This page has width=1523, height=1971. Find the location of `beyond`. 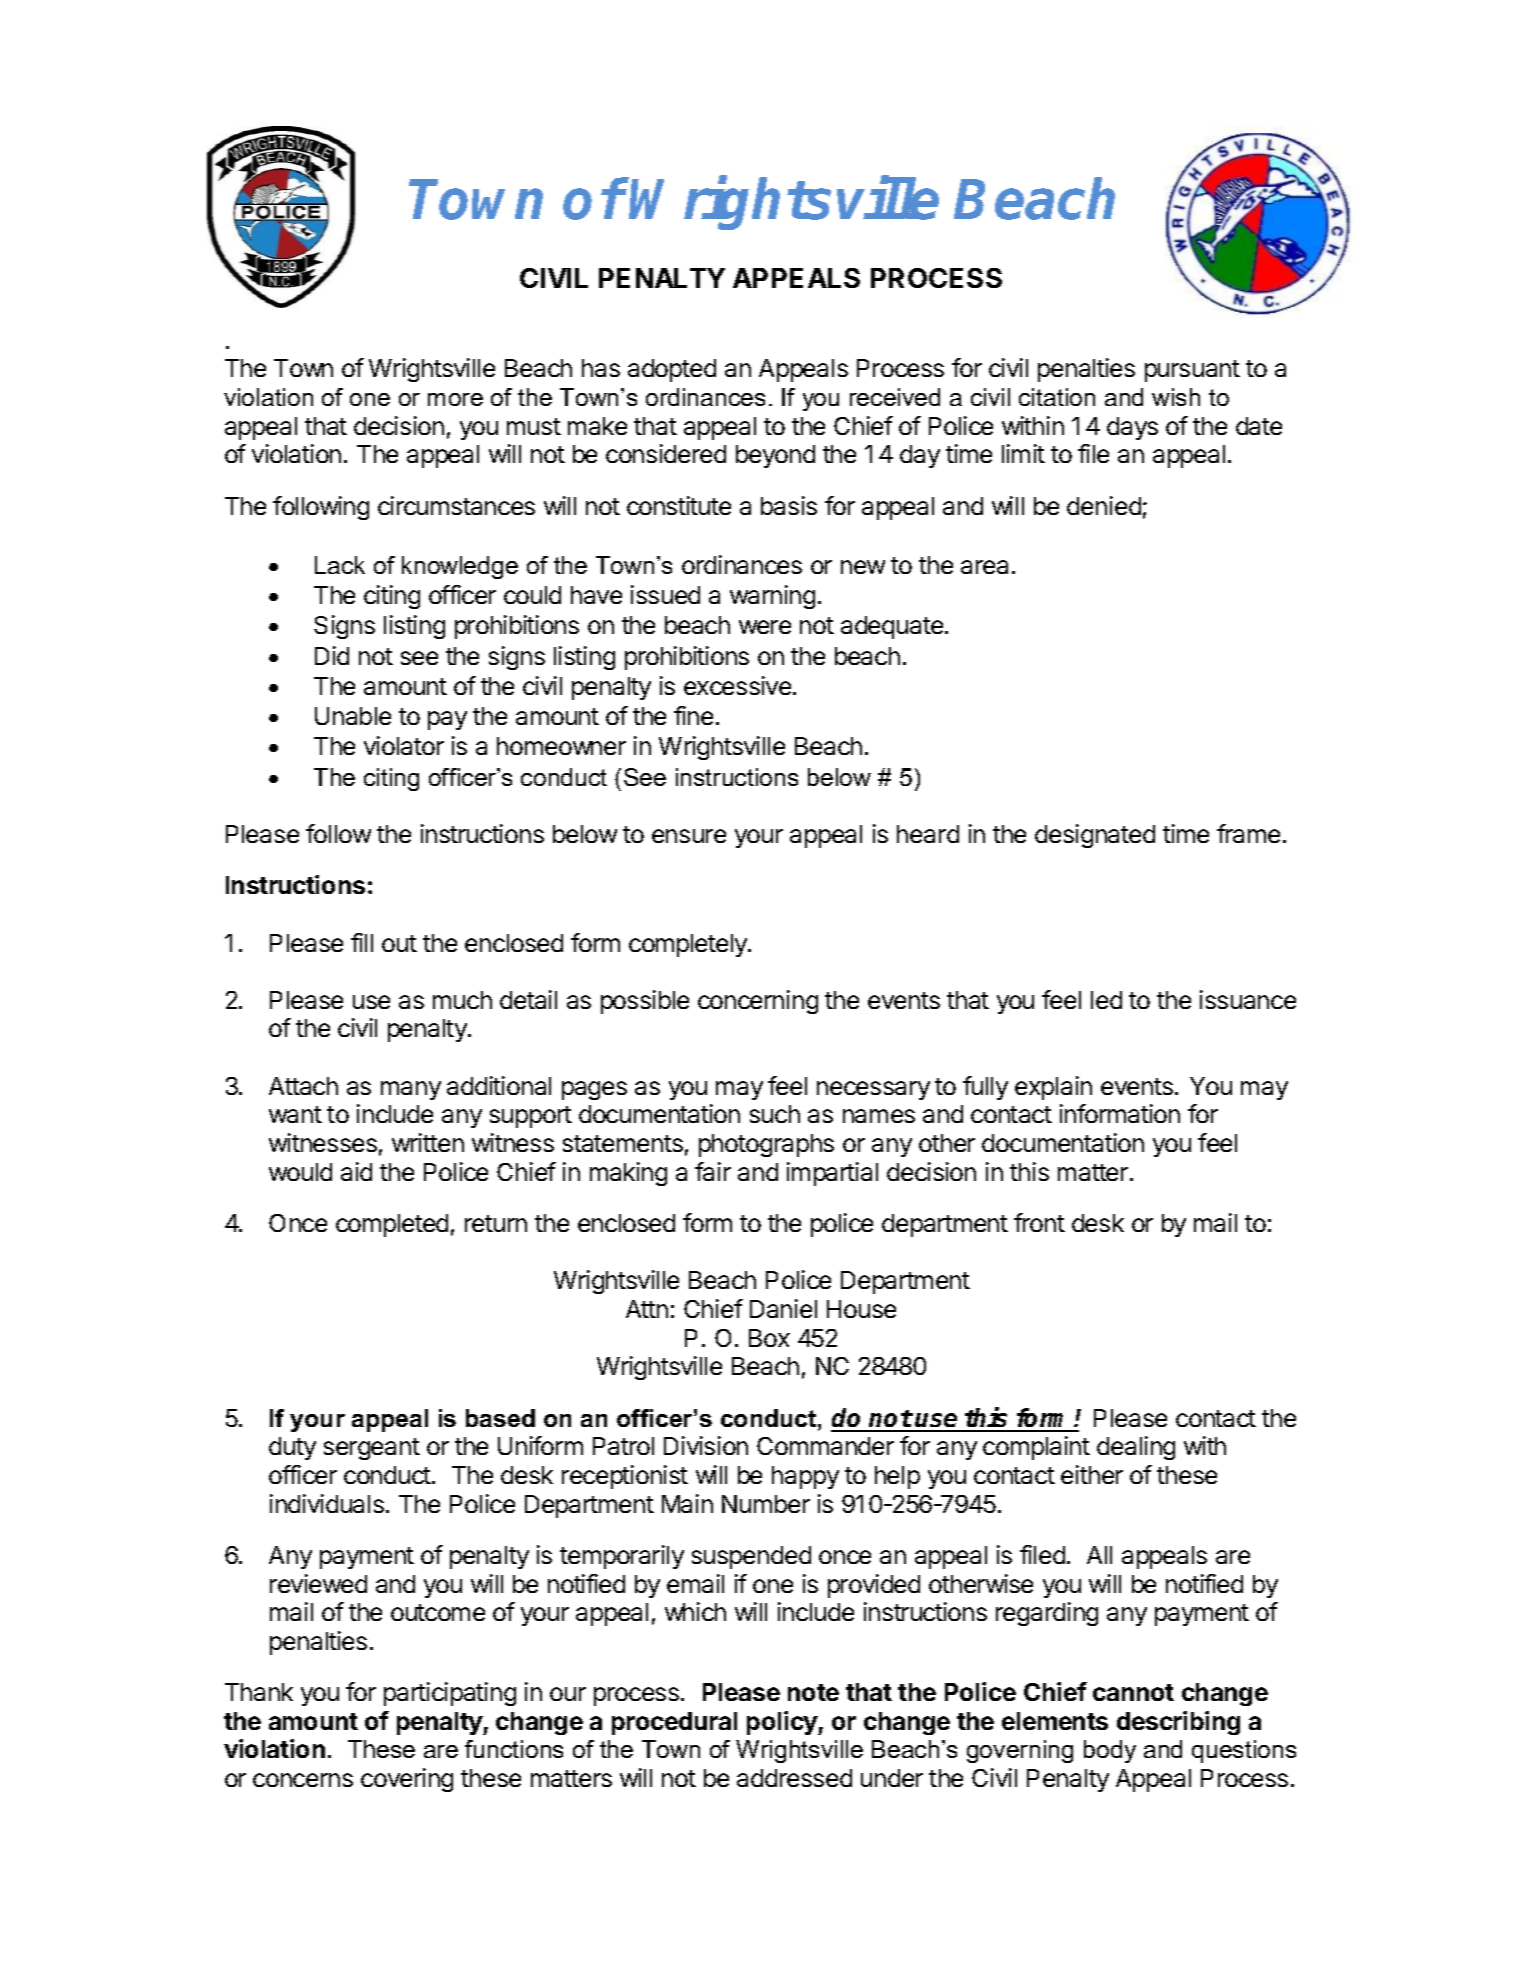

beyond is located at coordinates (775, 456).
